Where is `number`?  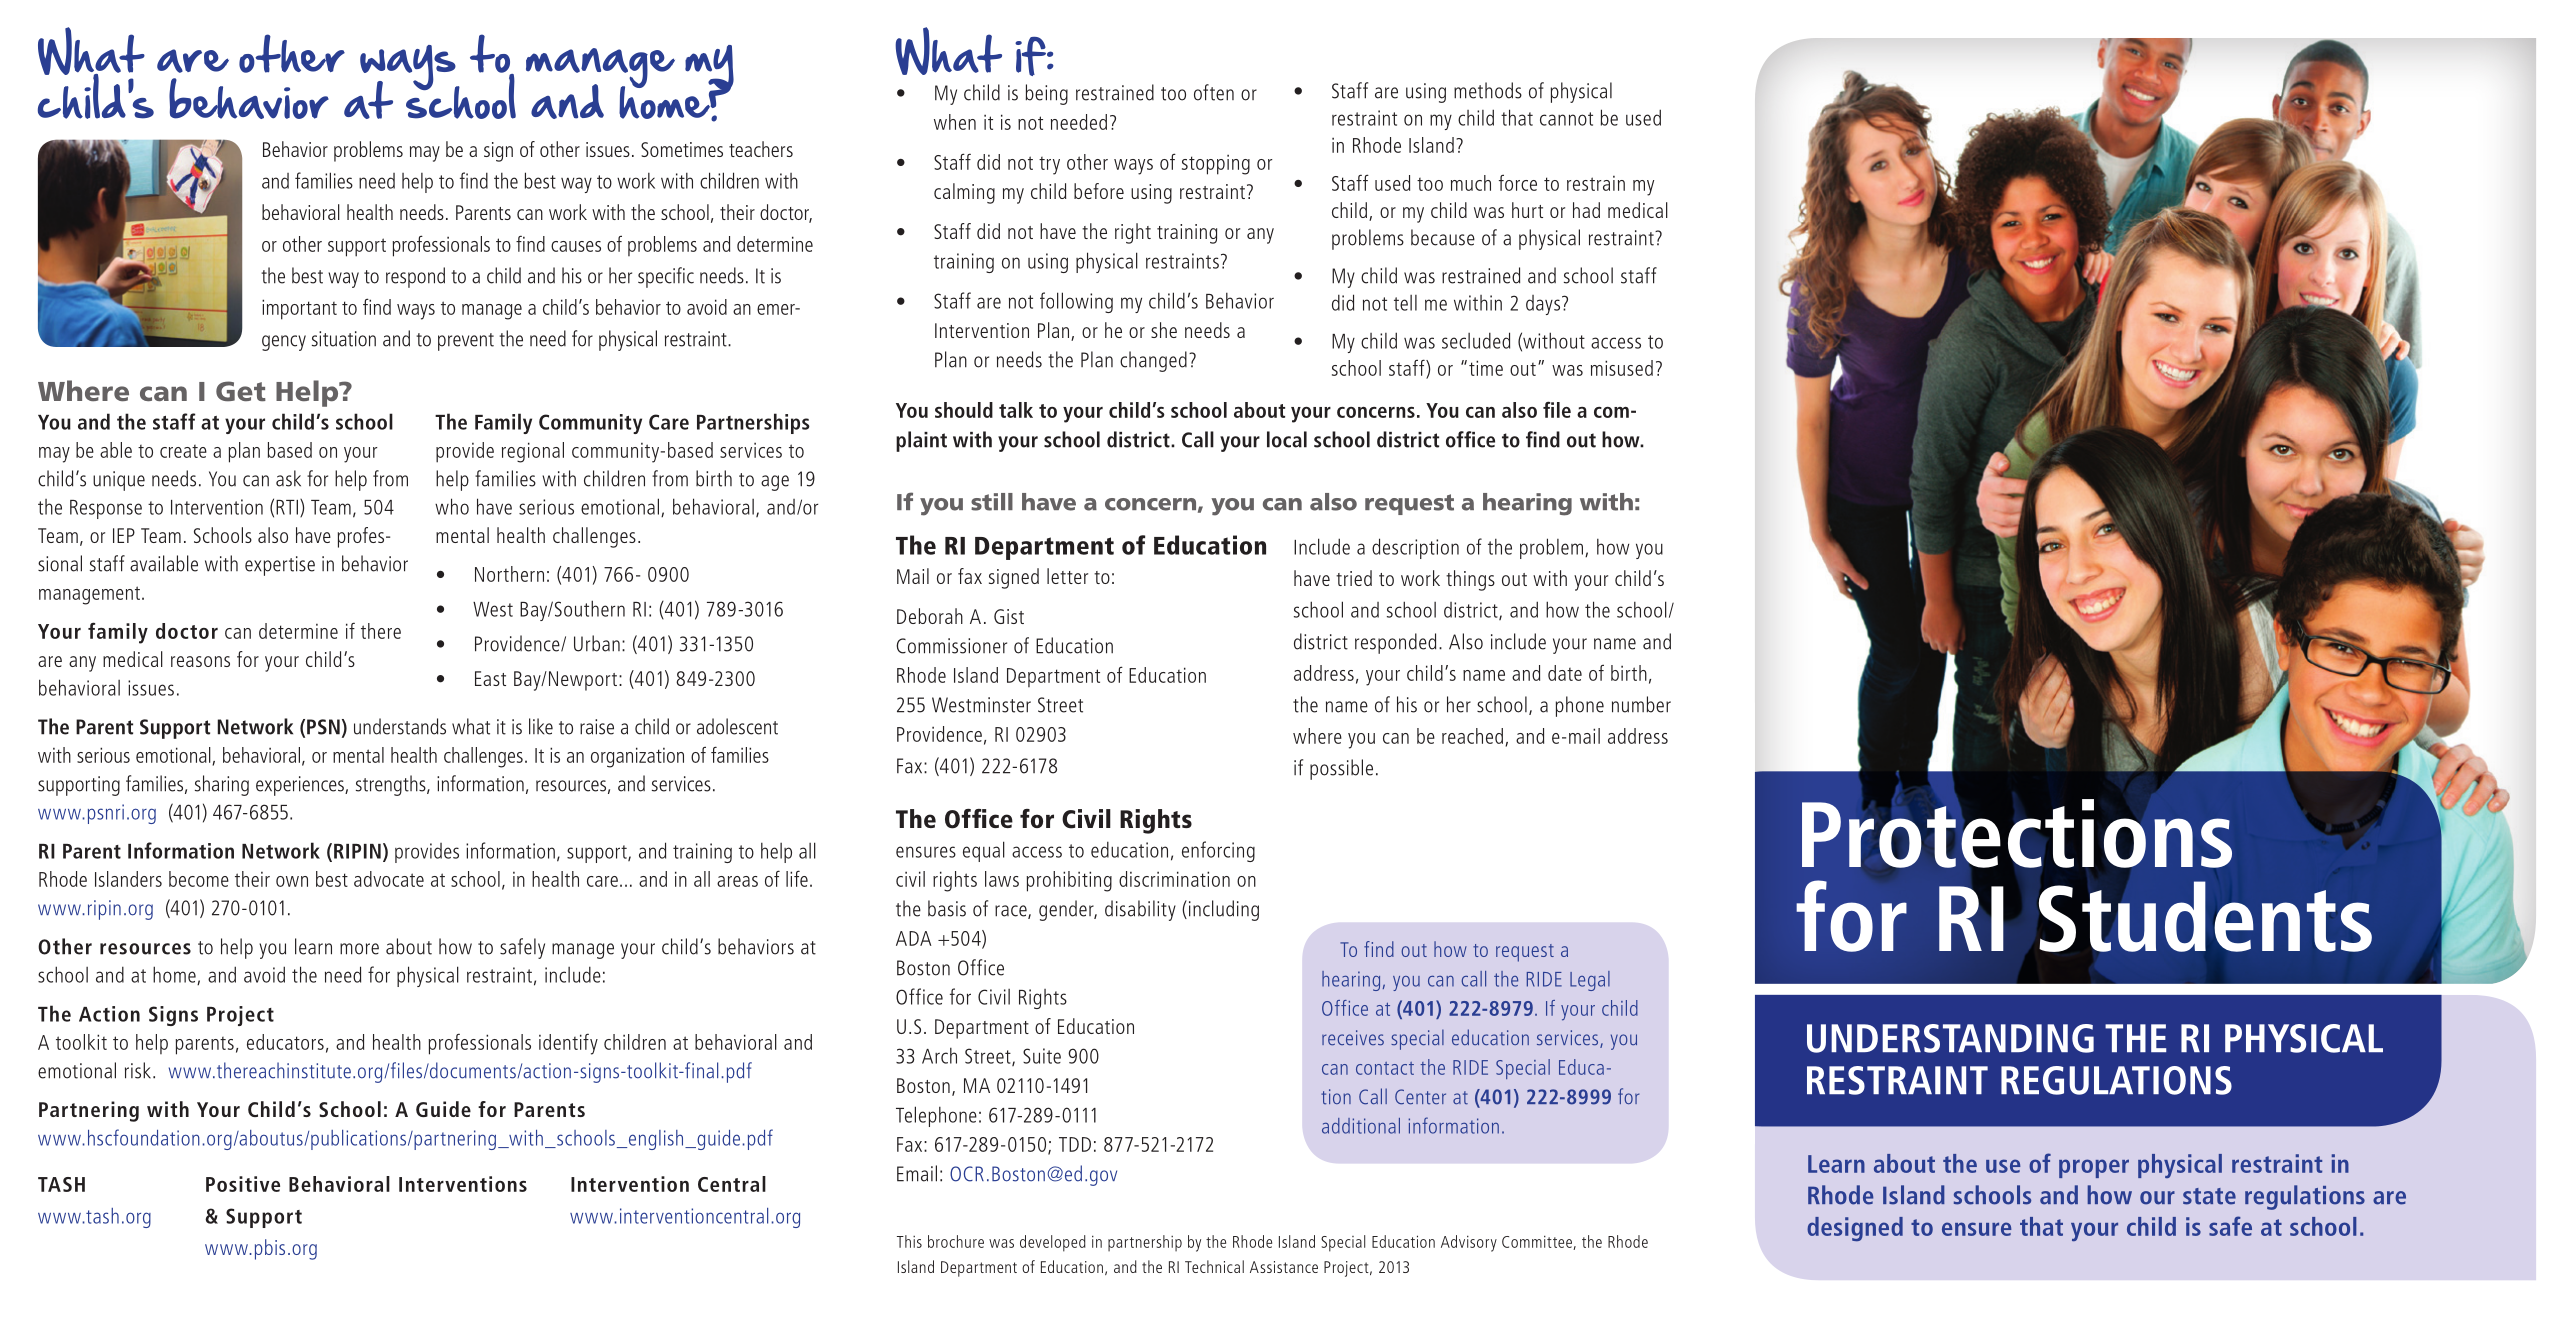 number is located at coordinates (1641, 704).
